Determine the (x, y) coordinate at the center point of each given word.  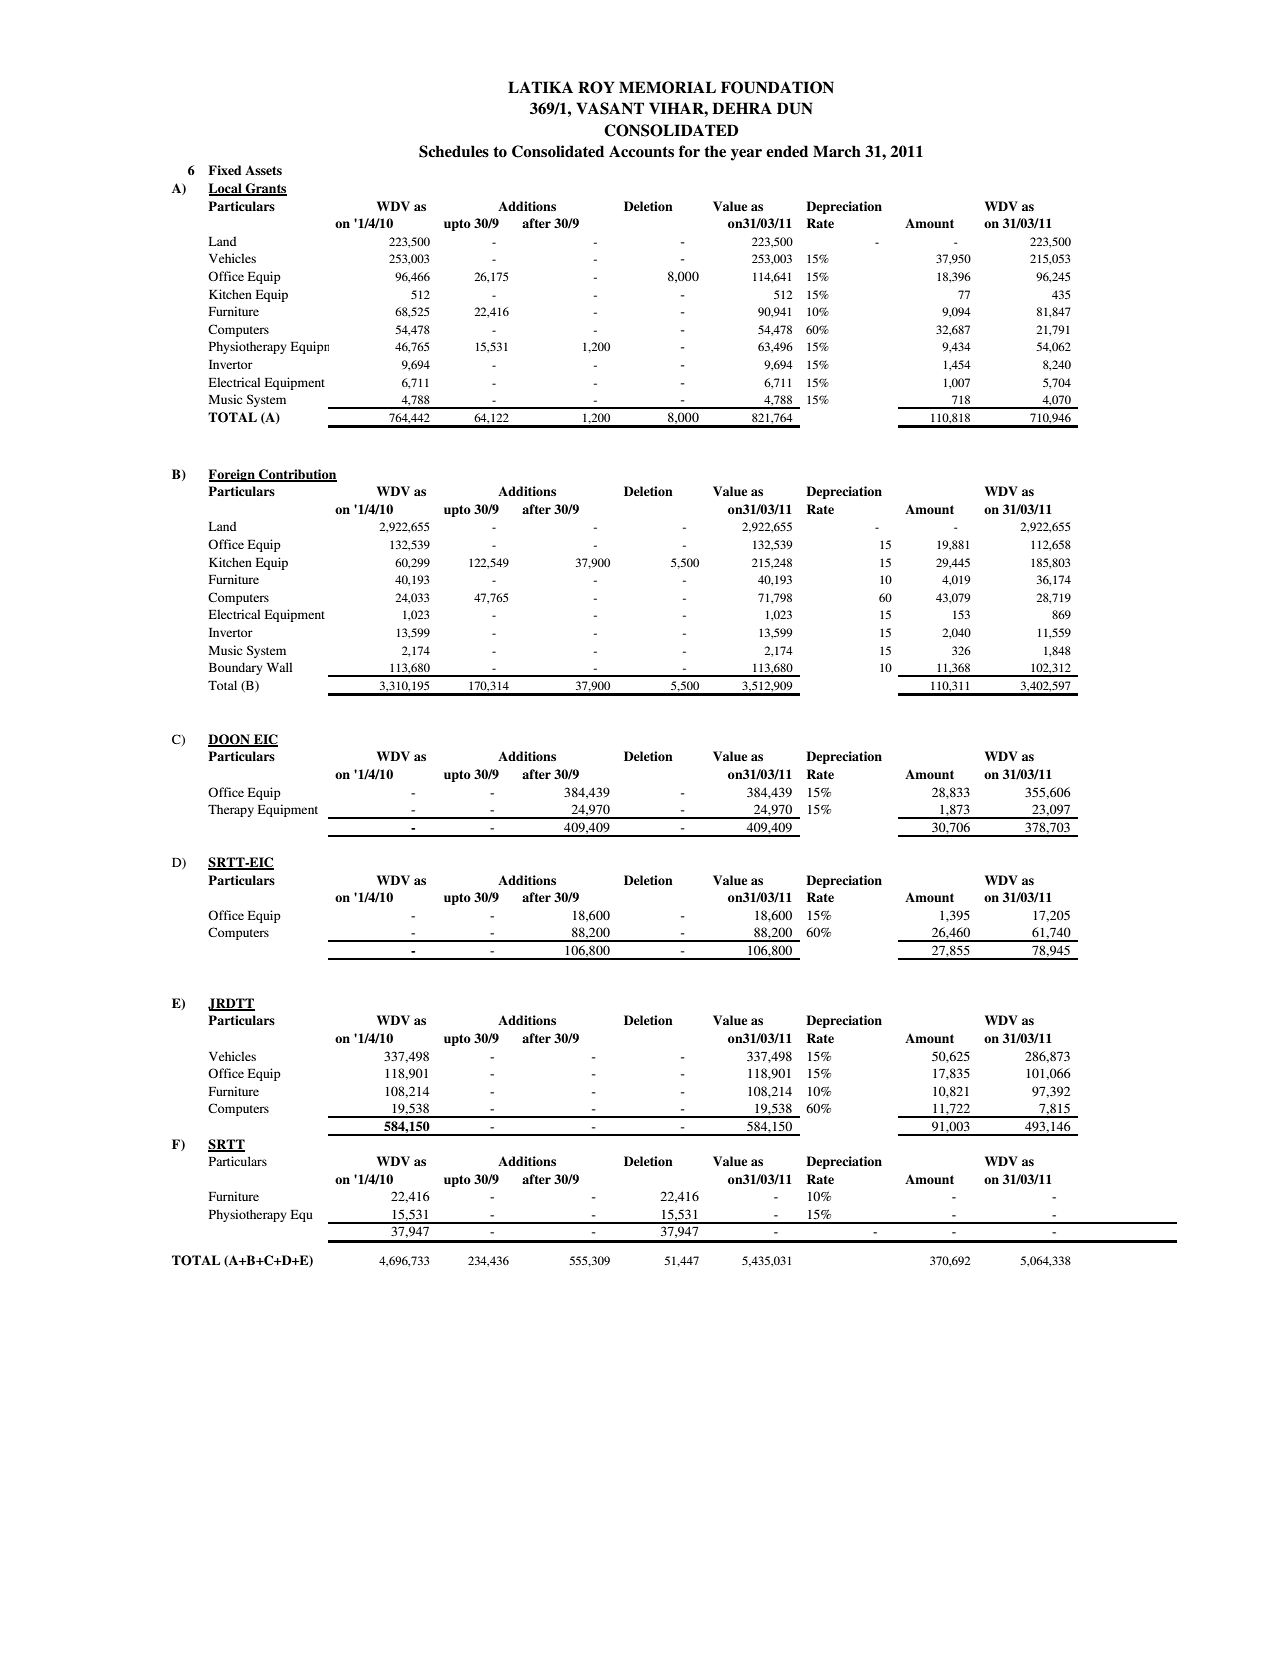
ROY (596, 87)
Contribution (297, 475)
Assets (263, 170)
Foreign (232, 475)
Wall (279, 667)
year (746, 155)
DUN (795, 108)
